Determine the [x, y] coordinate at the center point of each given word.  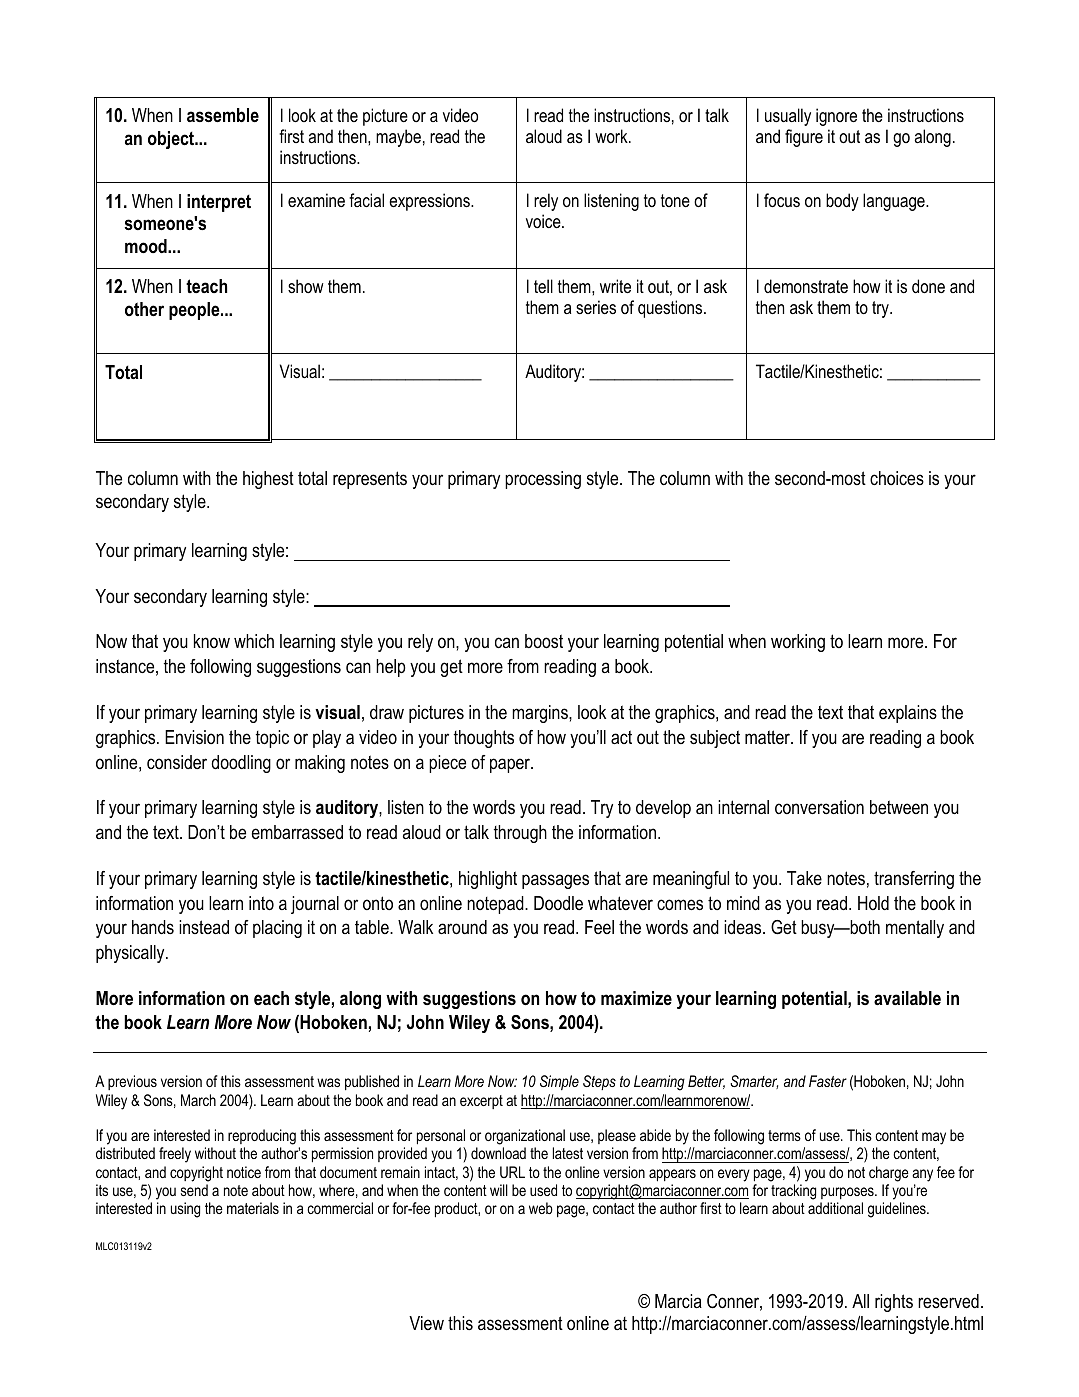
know [212, 641]
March [198, 1100]
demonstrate [806, 286]
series [596, 307]
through [520, 834]
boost [544, 641]
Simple [559, 1082]
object [172, 140]
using [185, 1210]
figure [804, 138]
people [195, 311]
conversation [819, 807]
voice [544, 221]
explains [908, 714]
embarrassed [297, 832]
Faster [828, 1081]
